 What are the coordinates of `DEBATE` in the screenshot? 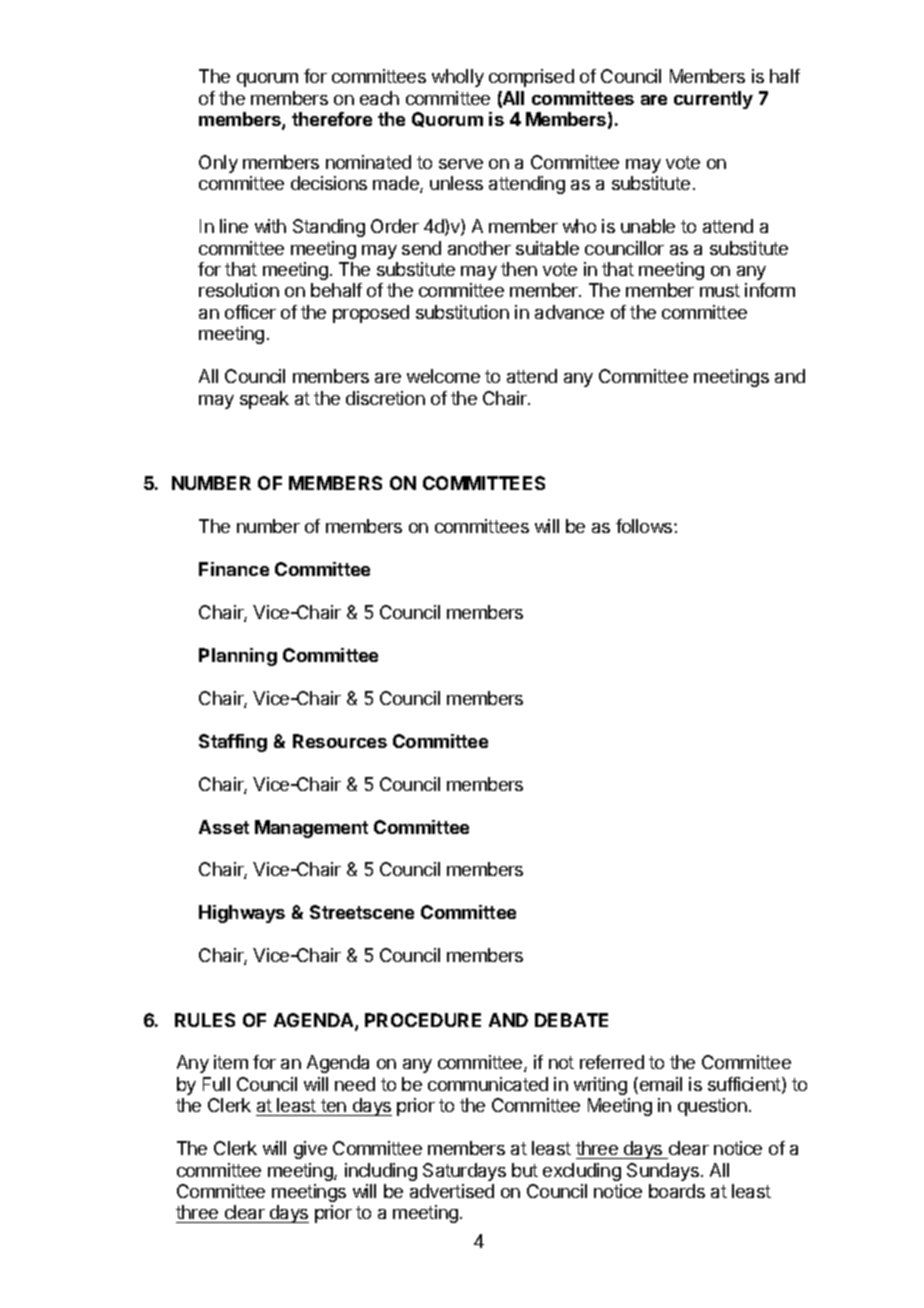 It's located at (571, 1020).
